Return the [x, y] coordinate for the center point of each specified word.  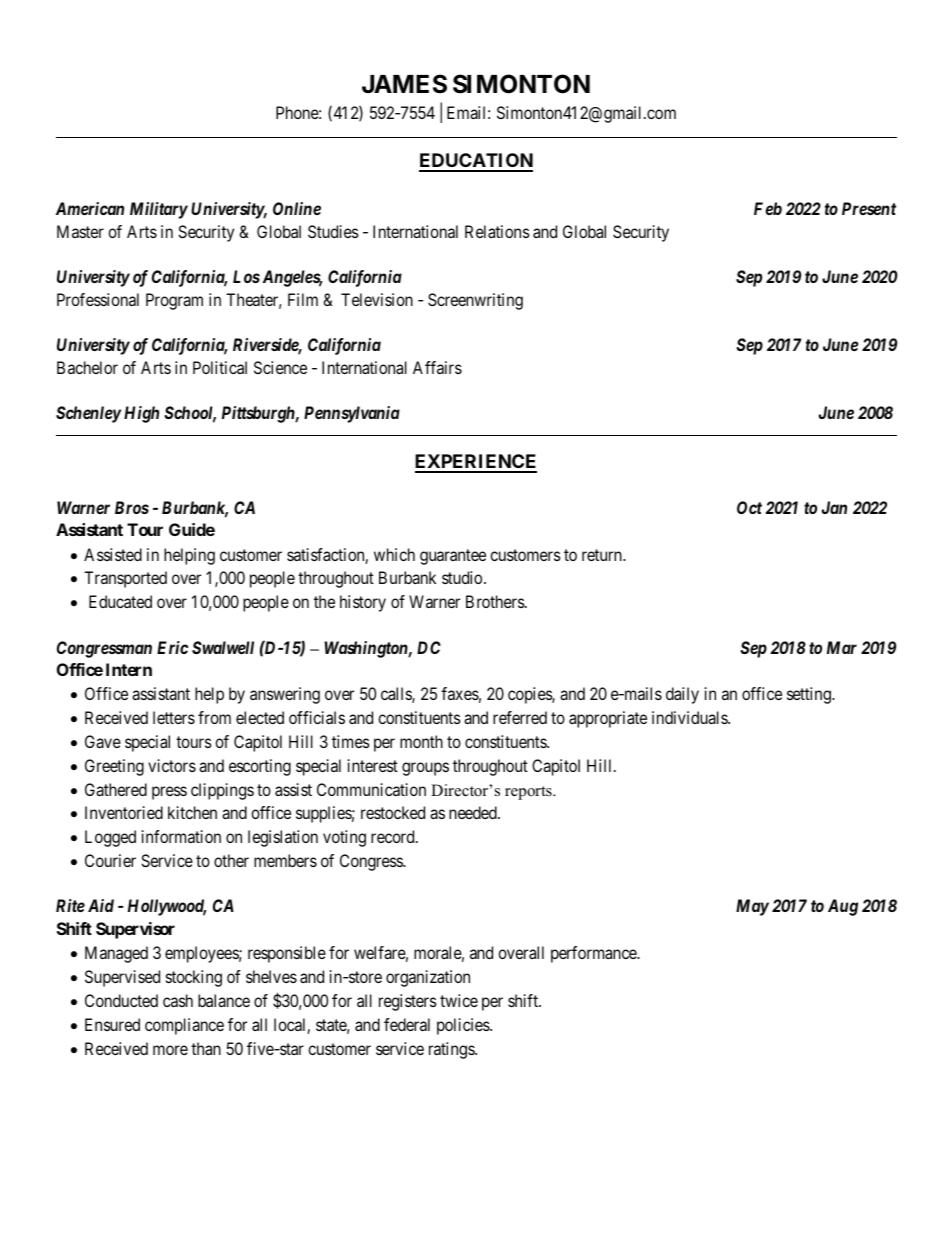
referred [520, 717]
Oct [749, 507]
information [181, 836]
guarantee [453, 557]
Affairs [437, 367]
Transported [125, 579]
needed [474, 812]
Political [220, 367]
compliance [184, 1026]
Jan [834, 507]
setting [810, 695]
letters [174, 717]
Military [159, 210]
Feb [768, 208]
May [752, 907]
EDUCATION [476, 162]
